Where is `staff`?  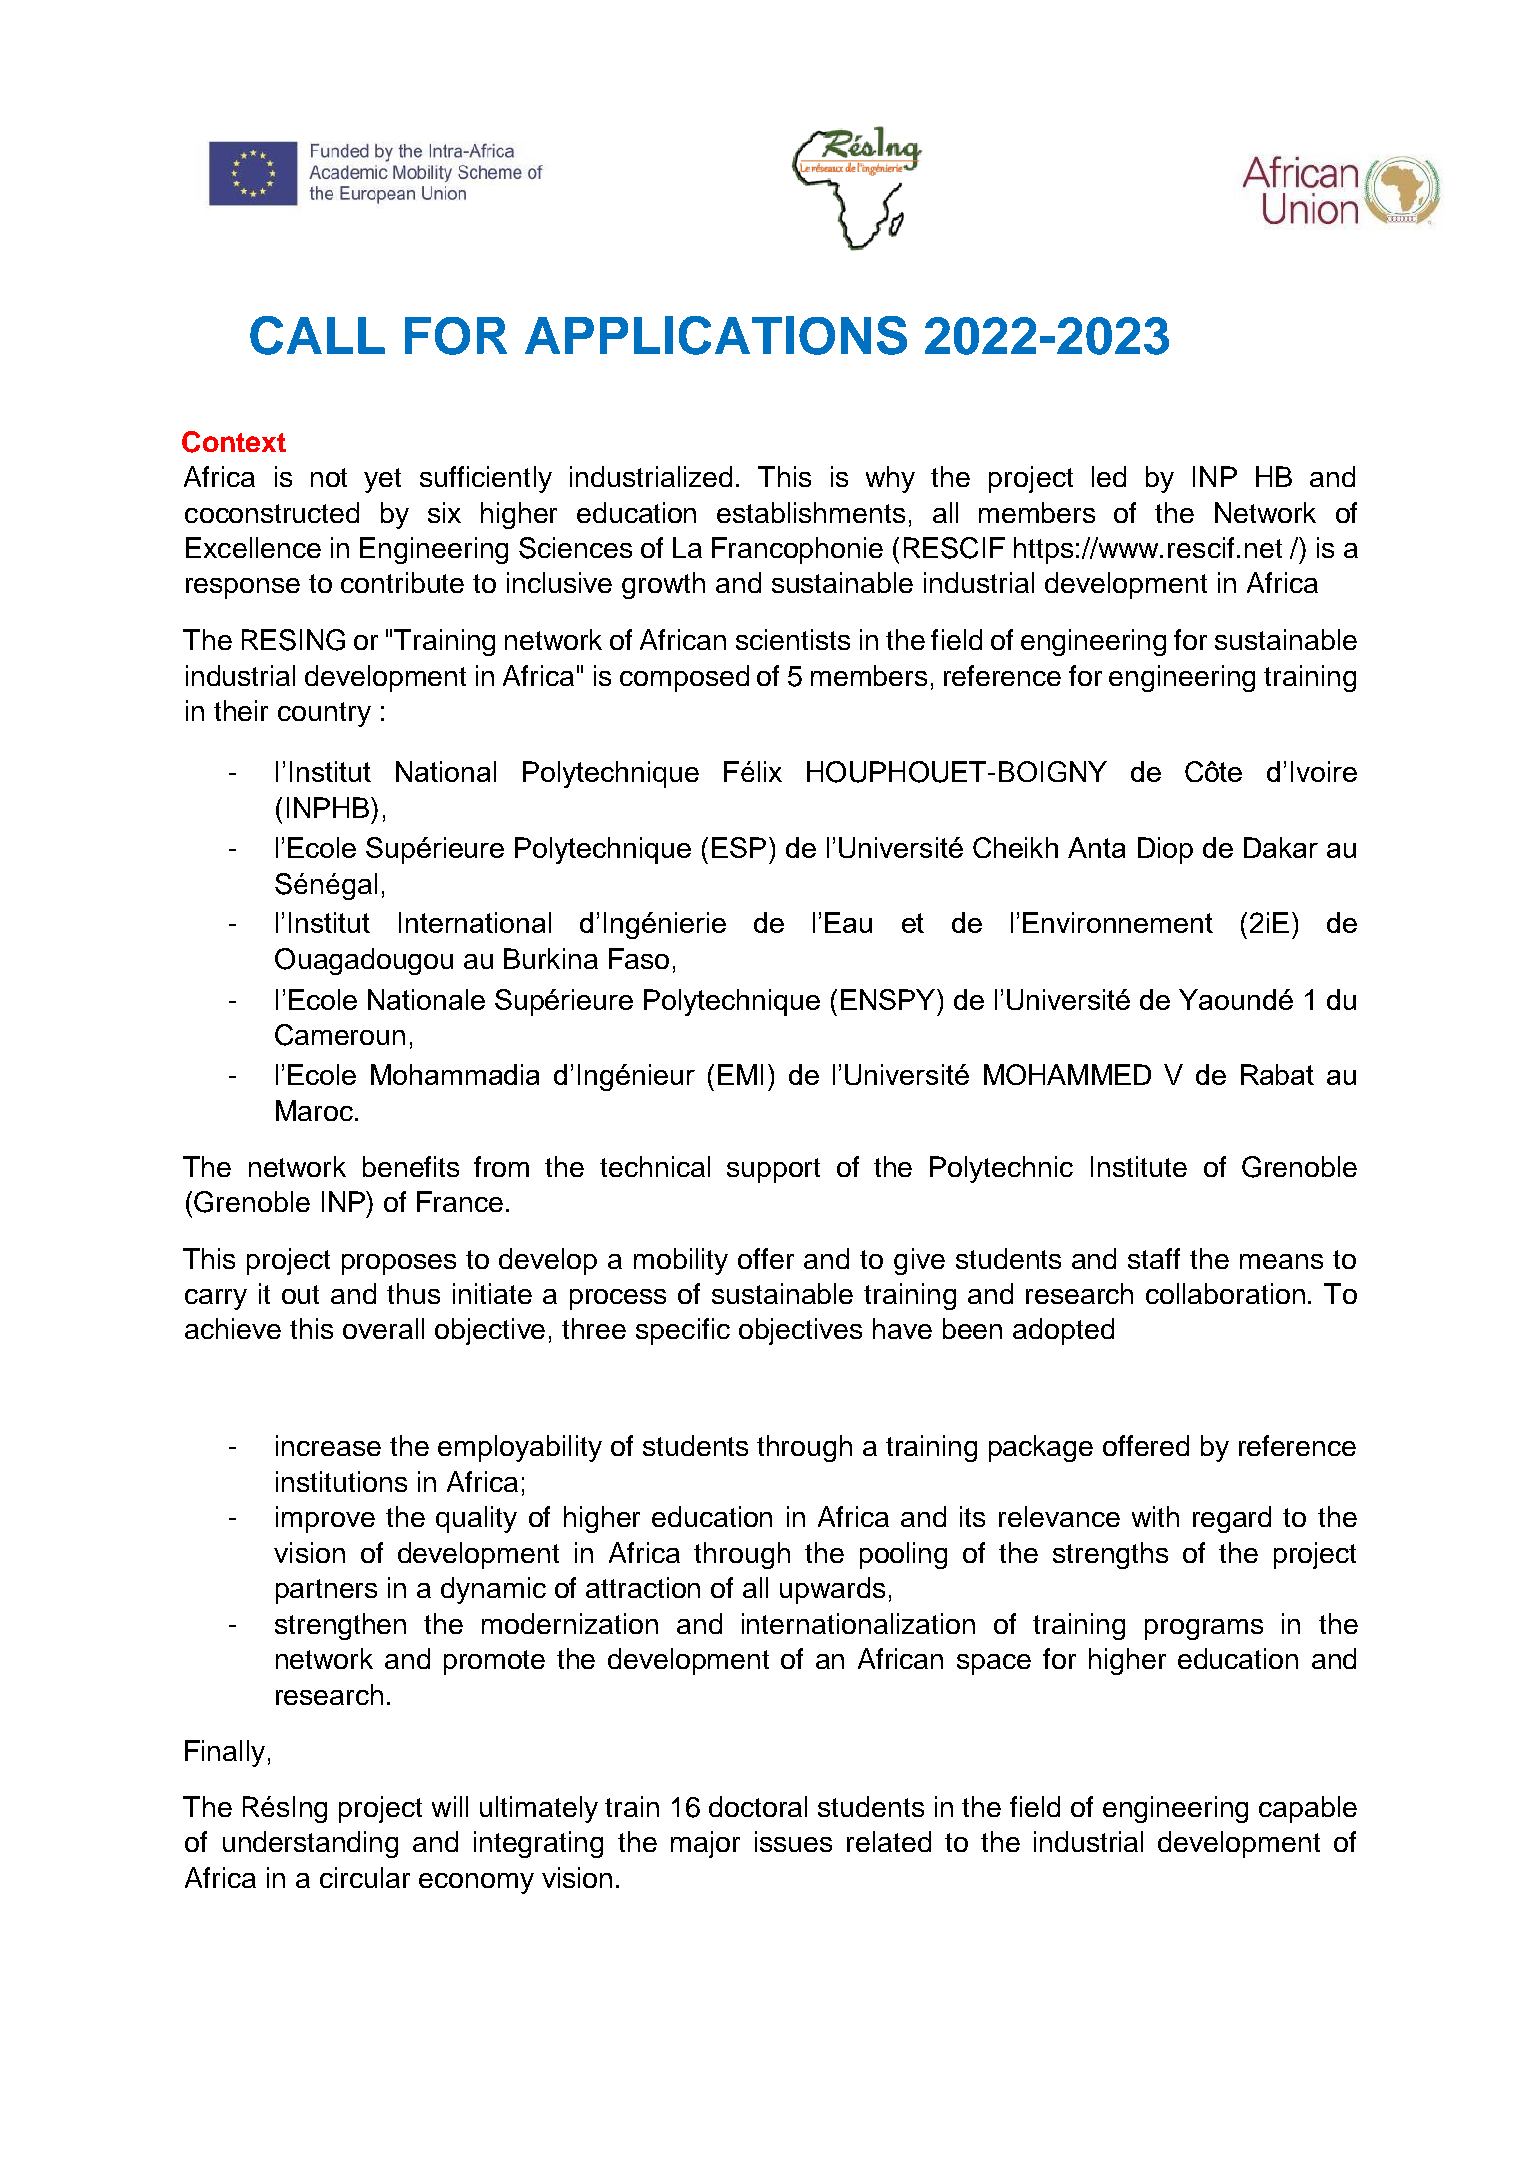 staff is located at coordinates (1154, 1258).
